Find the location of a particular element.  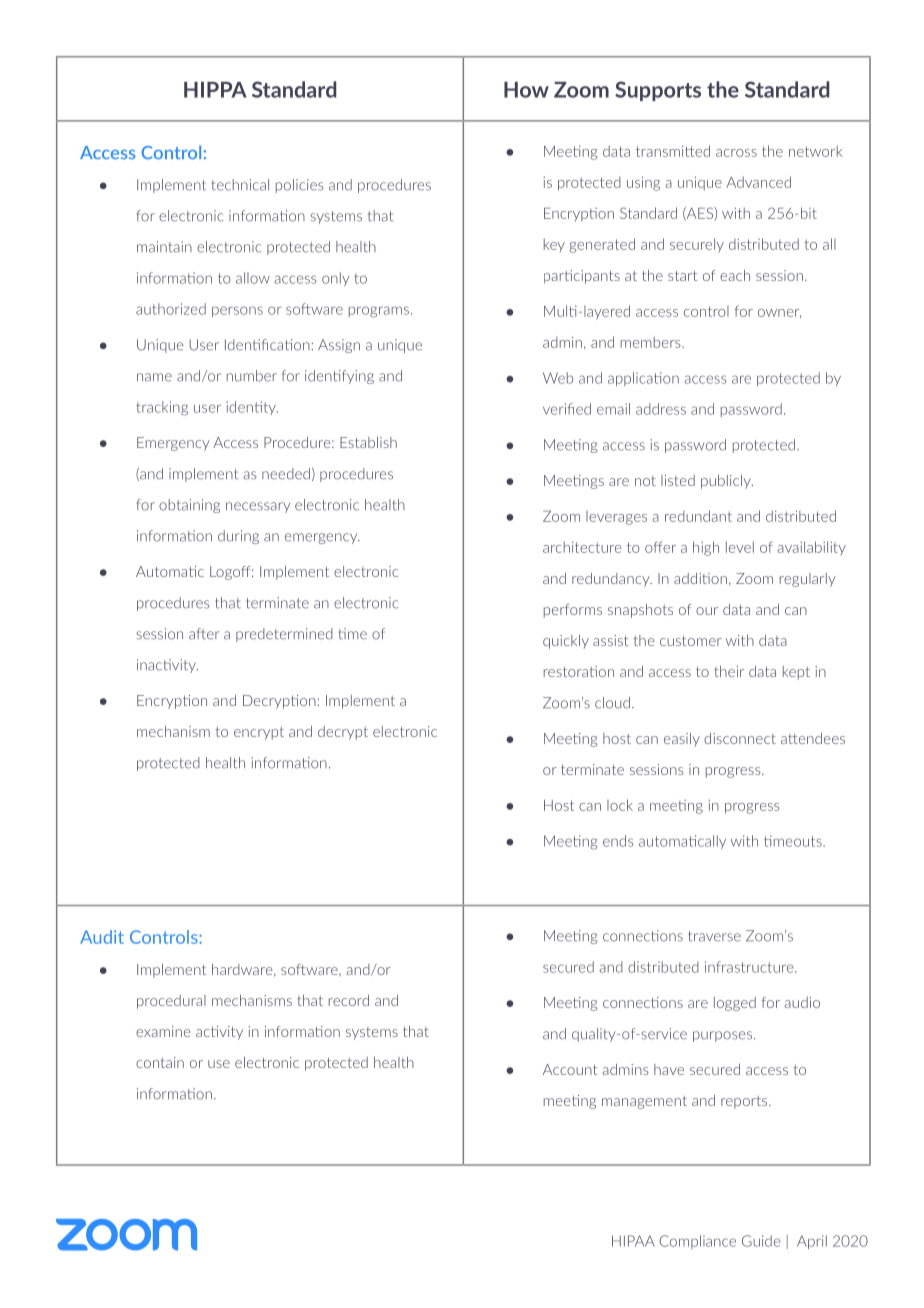

Establish is located at coordinates (368, 442).
